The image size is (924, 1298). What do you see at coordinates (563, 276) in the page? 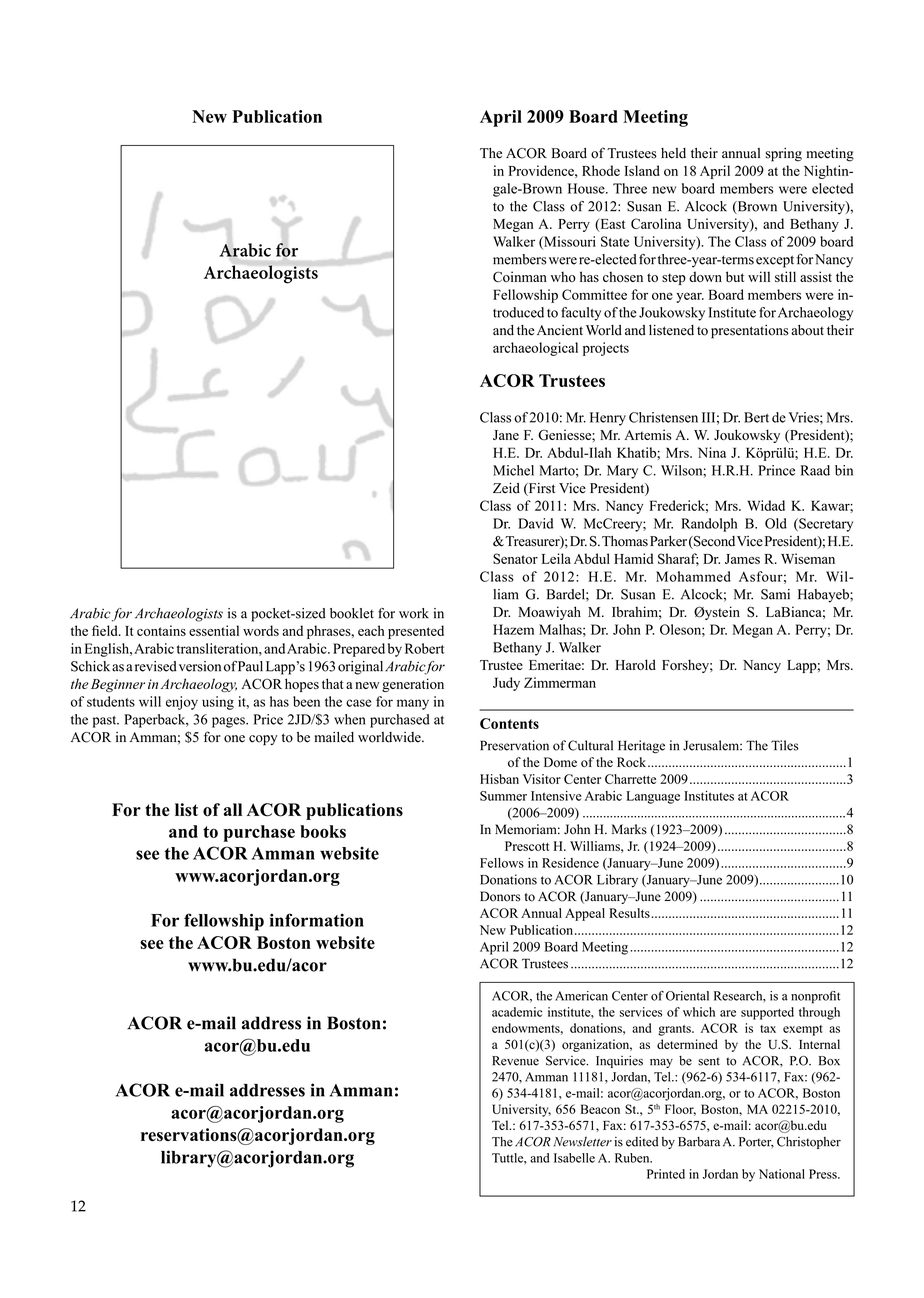
I see `who` at bounding box center [563, 276].
